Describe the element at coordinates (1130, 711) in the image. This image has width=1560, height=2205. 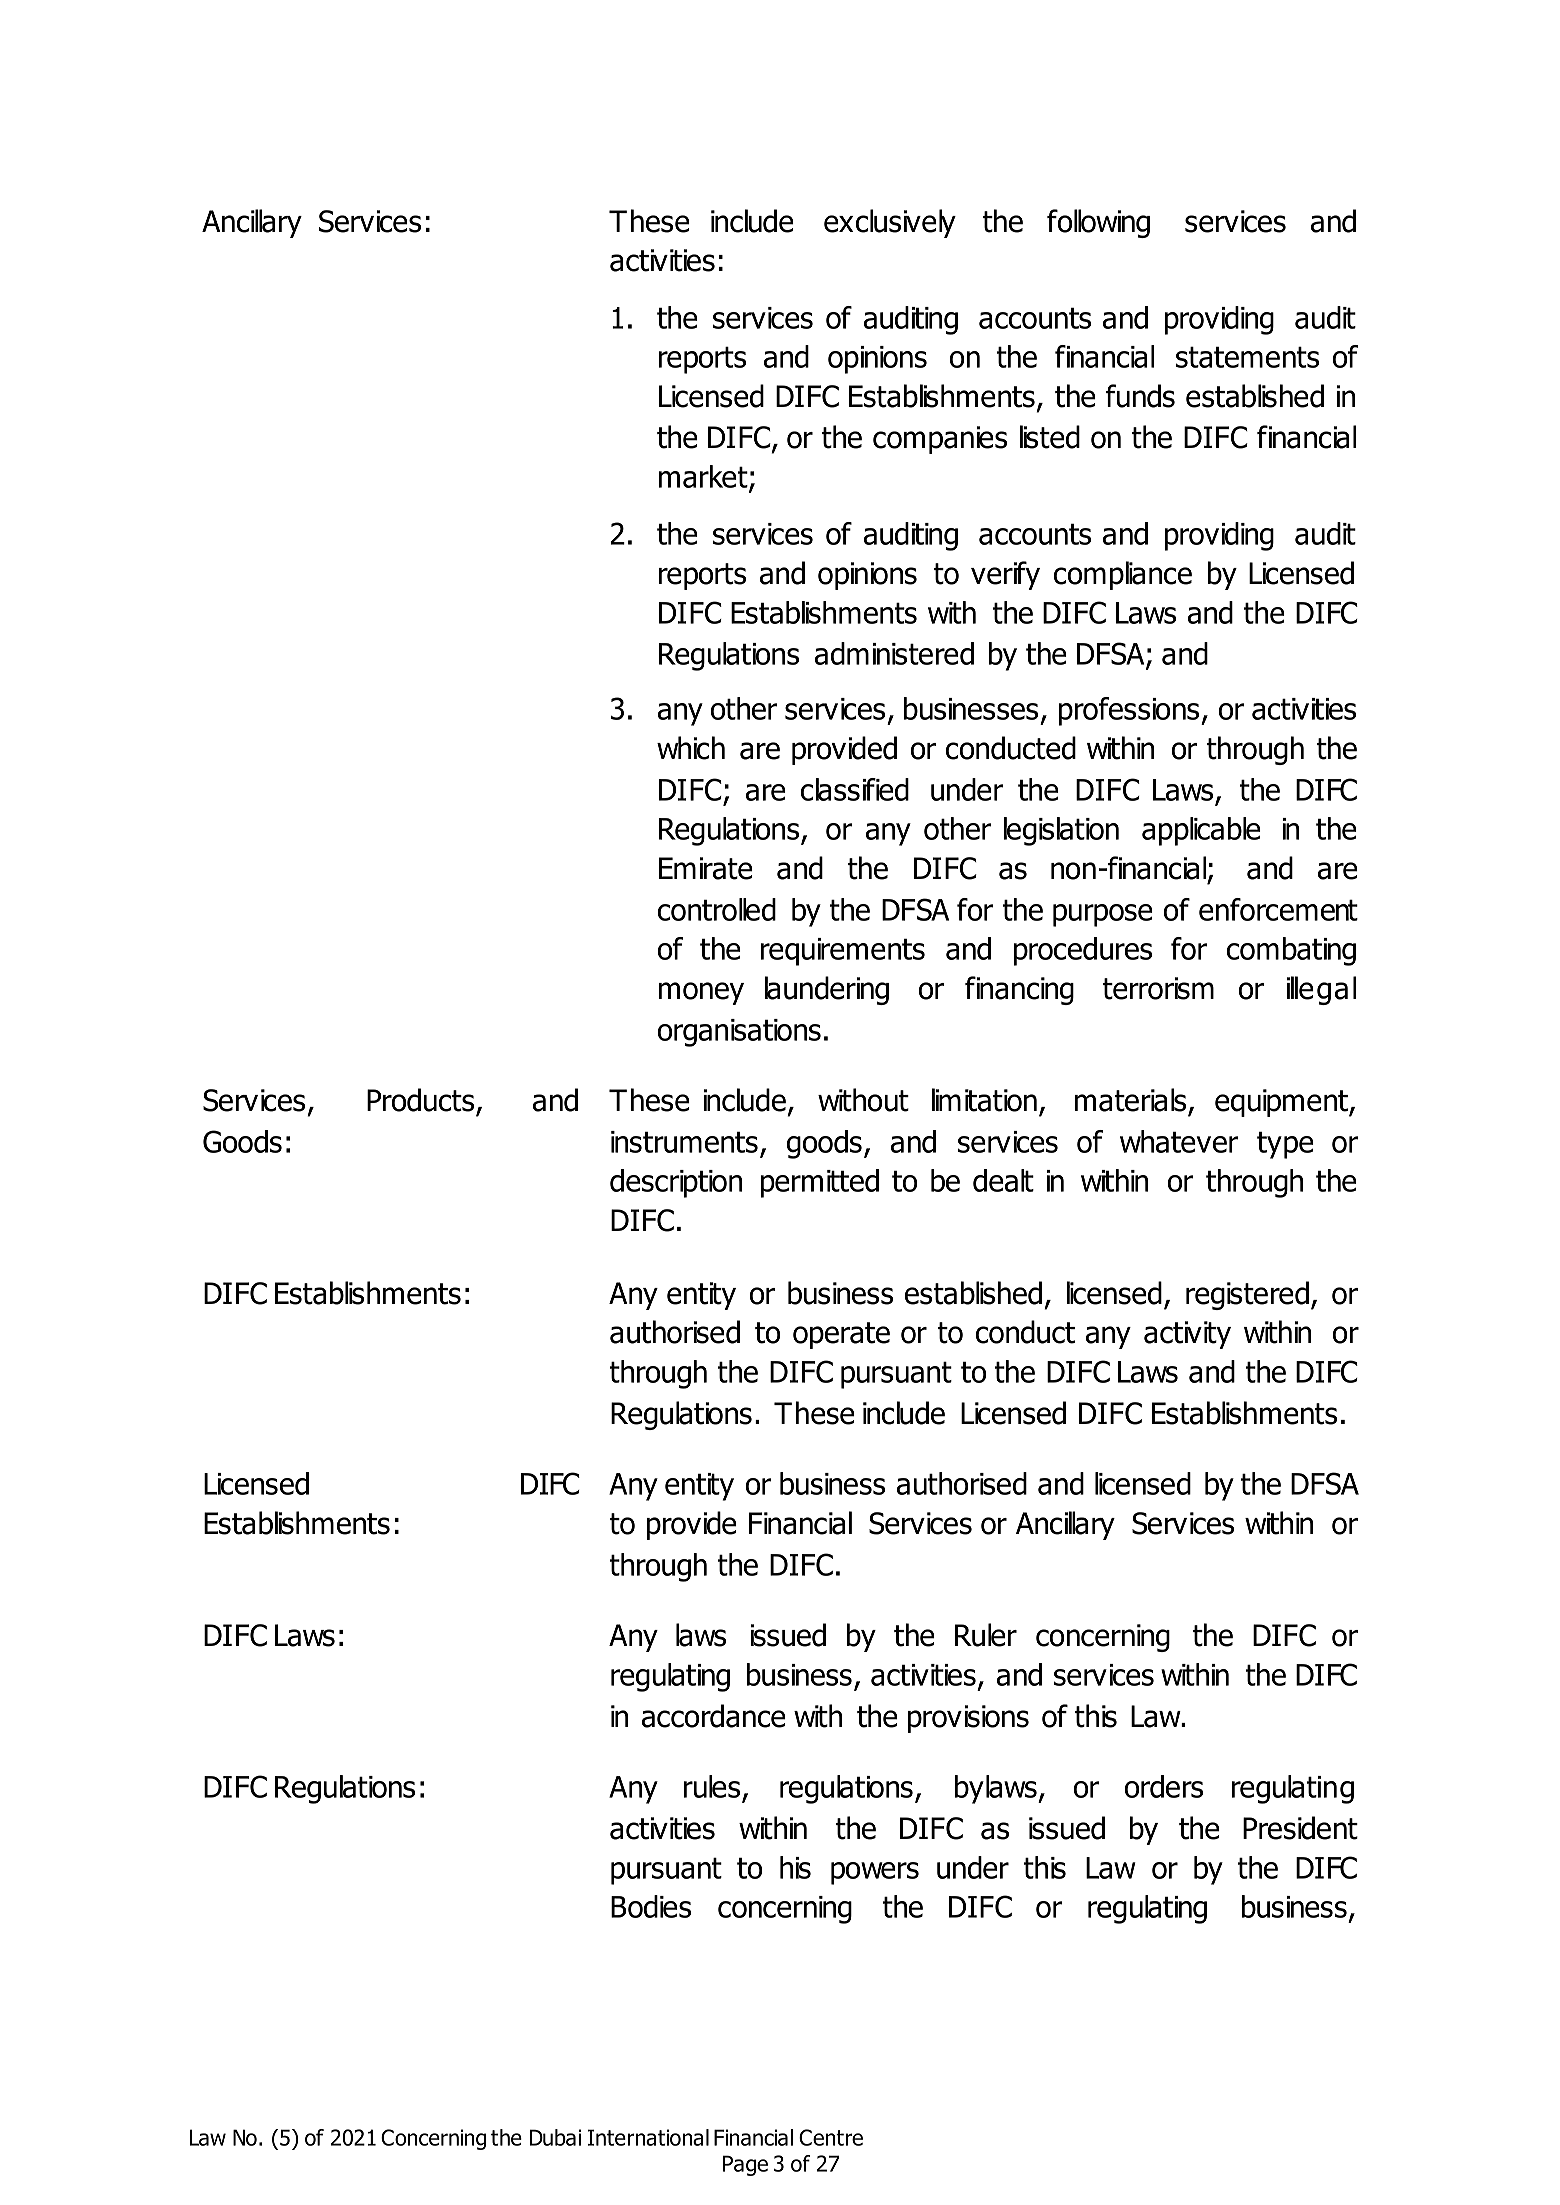
I see `professions` at that location.
